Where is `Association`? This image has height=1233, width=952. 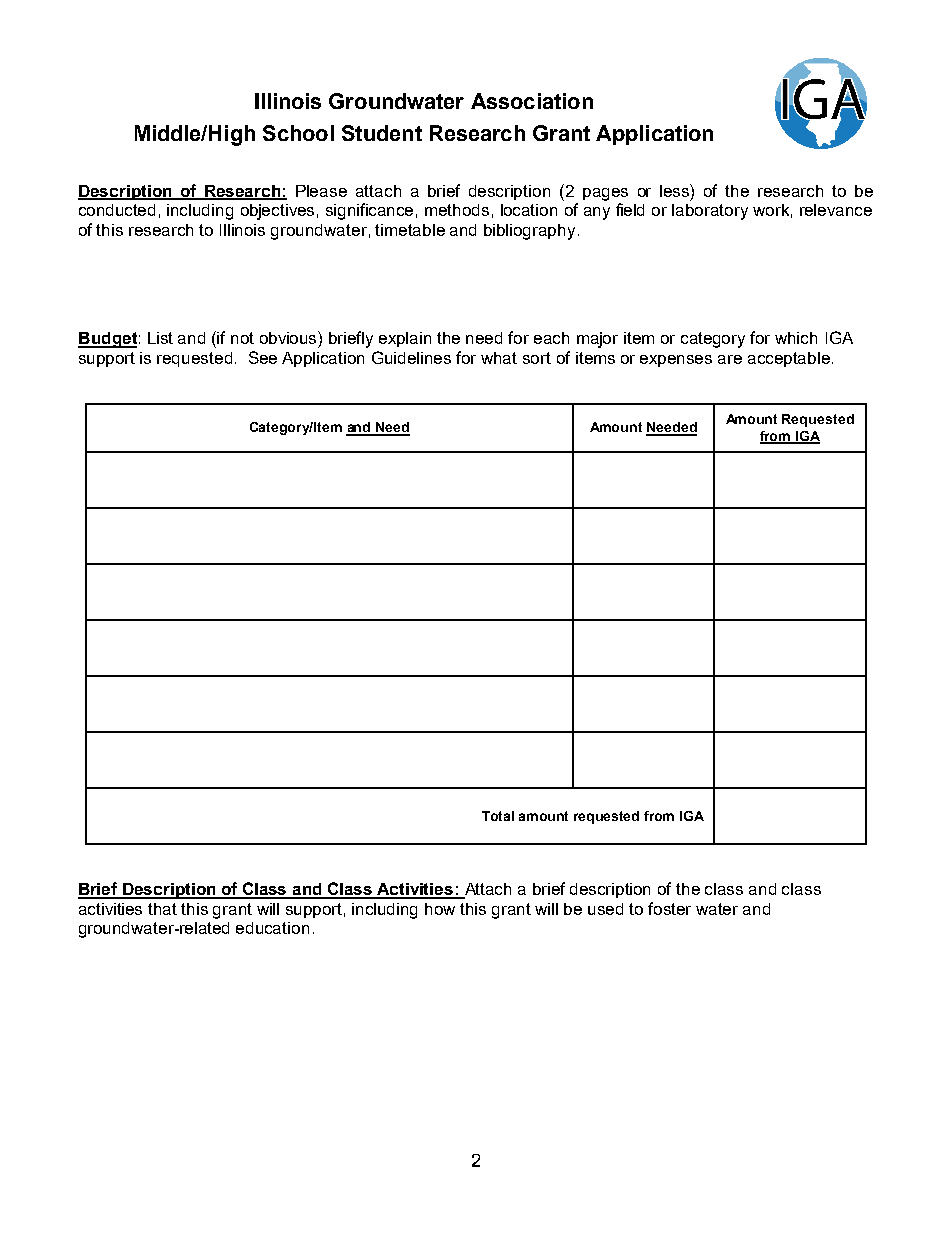 Association is located at coordinates (532, 101).
